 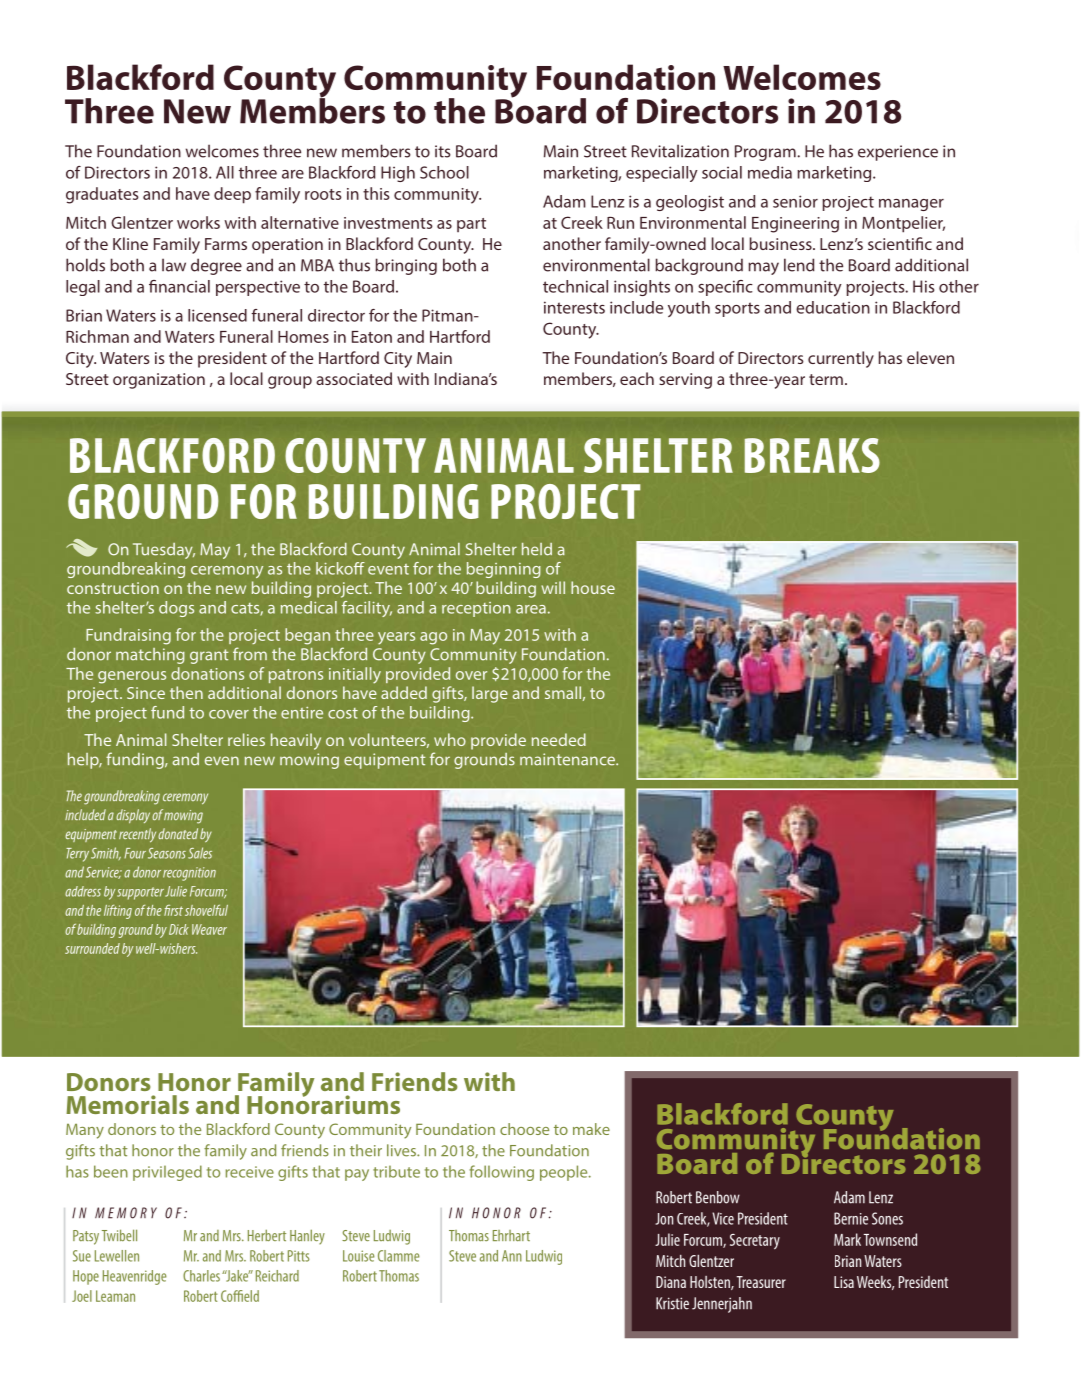 I want to click on large, so click(x=490, y=694).
